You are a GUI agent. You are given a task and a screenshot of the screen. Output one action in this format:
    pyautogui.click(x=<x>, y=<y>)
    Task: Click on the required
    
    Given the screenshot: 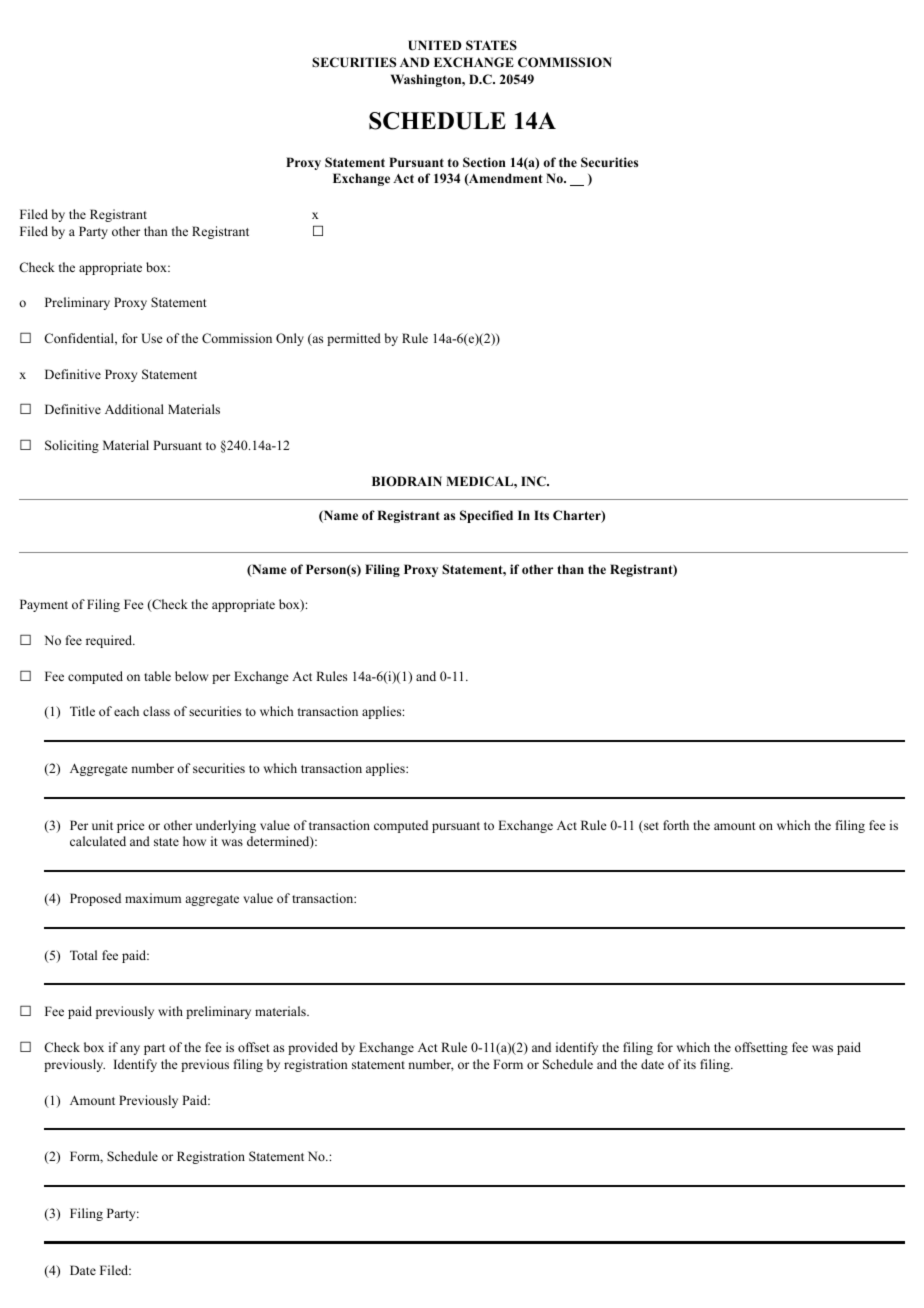 What is the action you would take?
    pyautogui.click(x=110, y=641)
